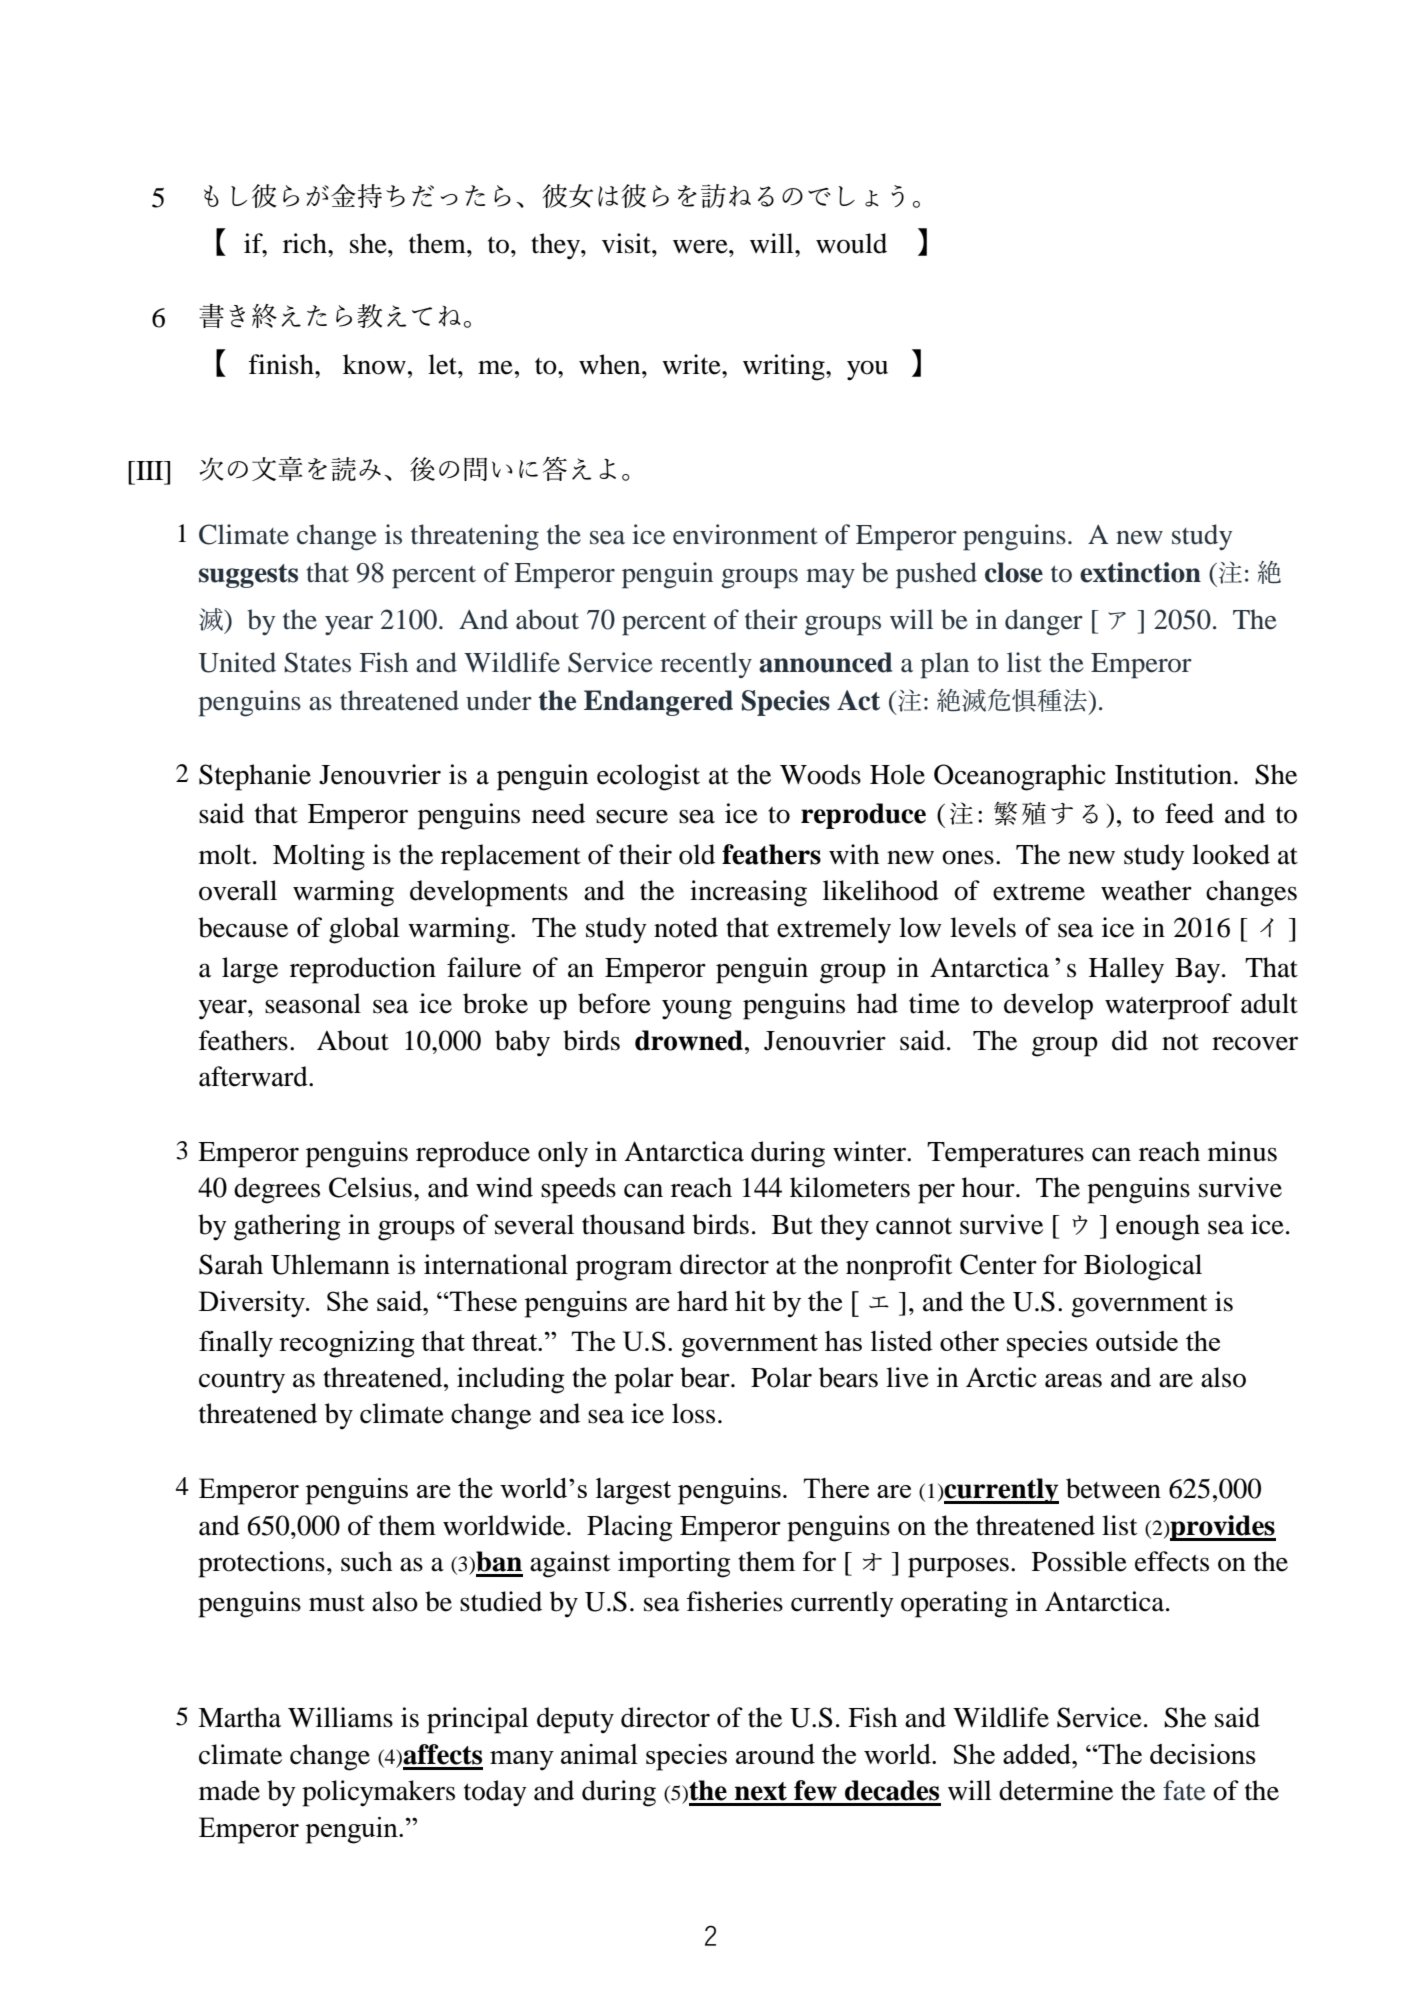  Describe the element at coordinates (242, 1382) in the screenshot. I see `country` at that location.
